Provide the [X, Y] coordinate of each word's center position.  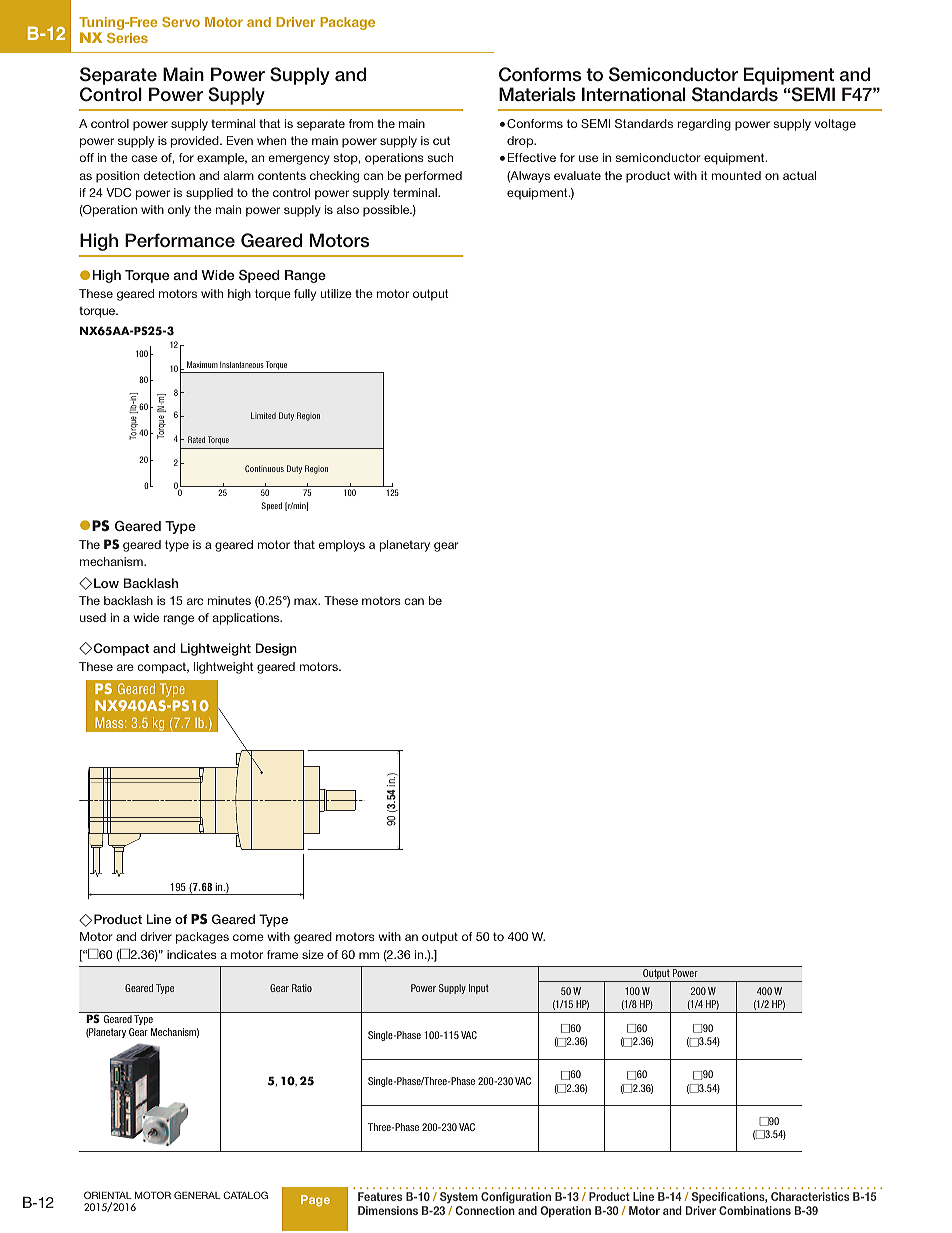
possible [387, 211]
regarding [704, 125]
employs [341, 546]
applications [247, 619]
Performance [180, 240]
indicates [192, 954]
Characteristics [810, 1196]
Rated [196, 439]
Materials [537, 94]
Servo [181, 22]
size [313, 954]
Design [276, 649]
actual [799, 175]
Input [479, 989]
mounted [736, 175]
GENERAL [197, 1195]
